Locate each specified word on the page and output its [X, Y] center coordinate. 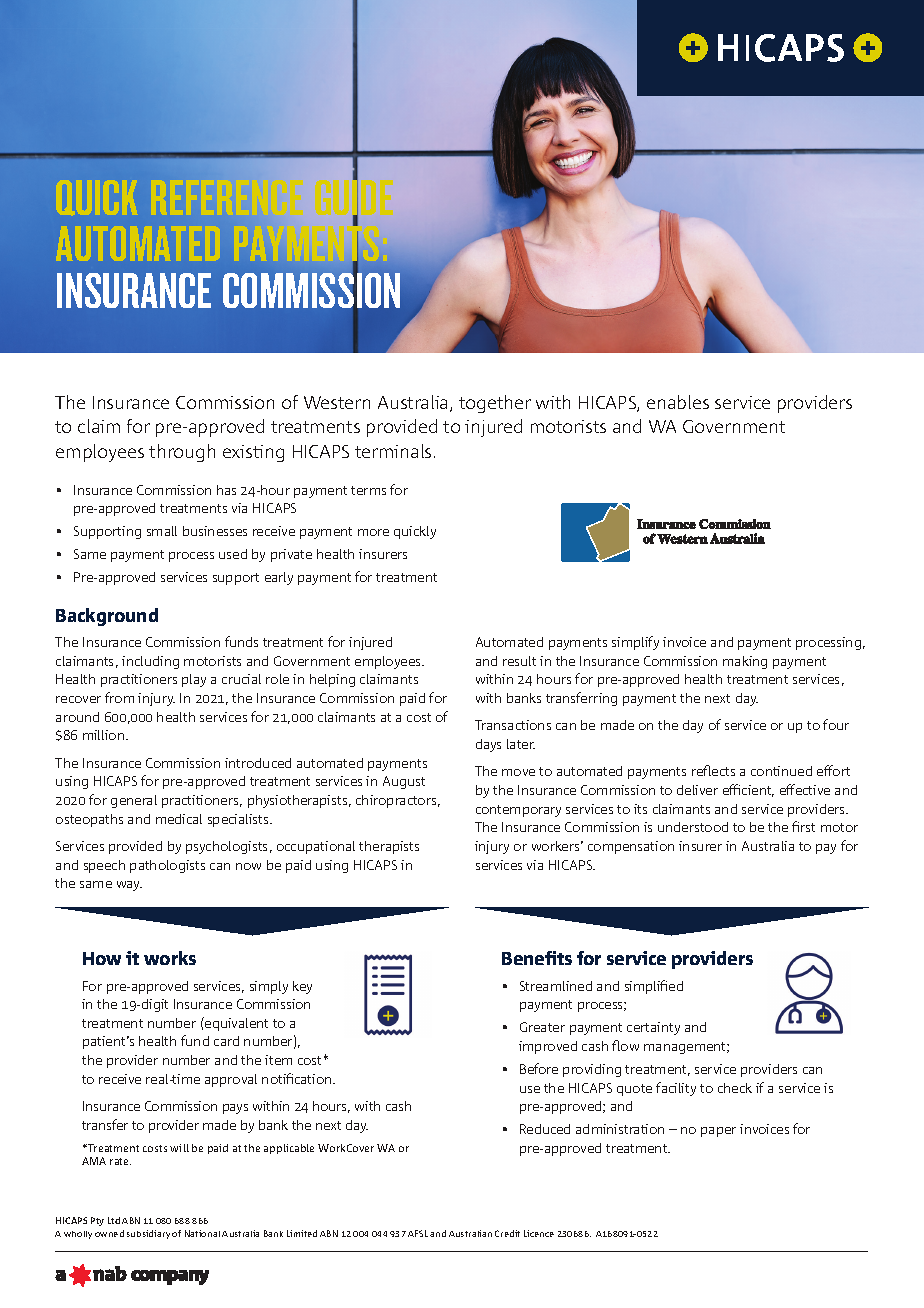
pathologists [167, 866]
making [745, 662]
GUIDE [354, 197]
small [162, 531]
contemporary [518, 811]
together [495, 404]
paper [718, 1132]
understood [693, 827]
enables [678, 402]
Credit [507, 1233]
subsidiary [148, 1234]
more [373, 532]
